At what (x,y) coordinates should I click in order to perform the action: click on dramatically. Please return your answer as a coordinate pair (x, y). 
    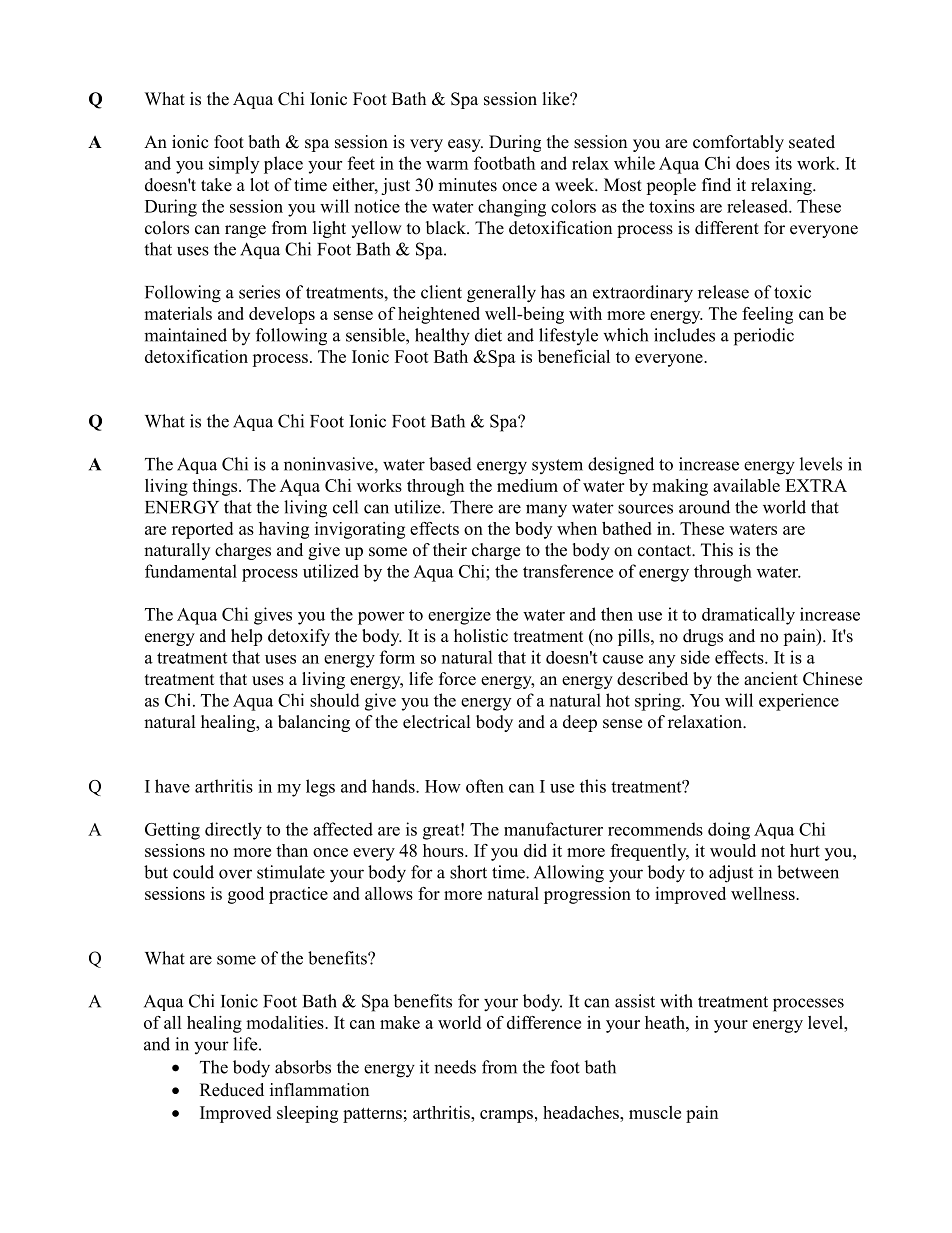
    Looking at the image, I should click on (748, 616).
